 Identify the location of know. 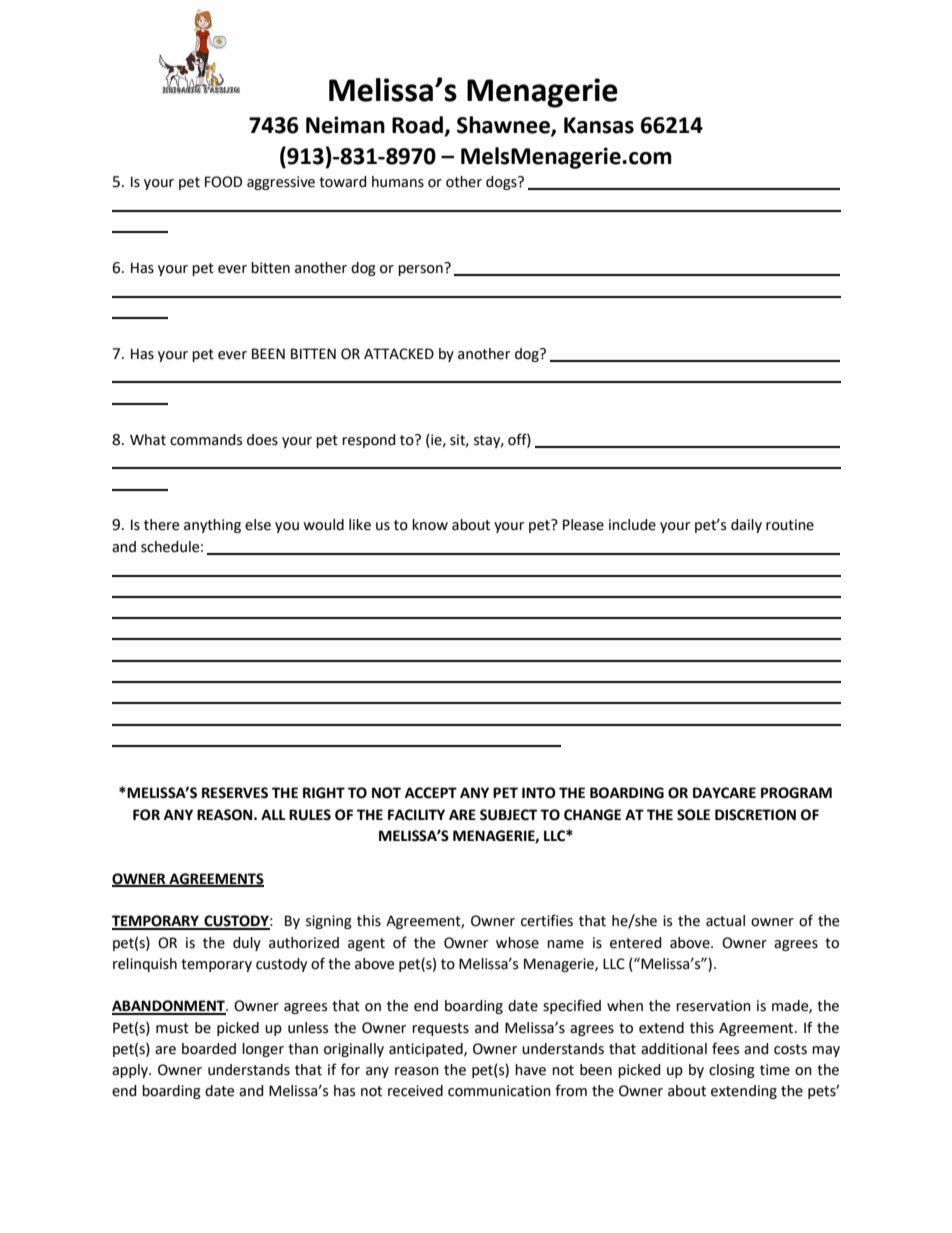
(430, 525).
